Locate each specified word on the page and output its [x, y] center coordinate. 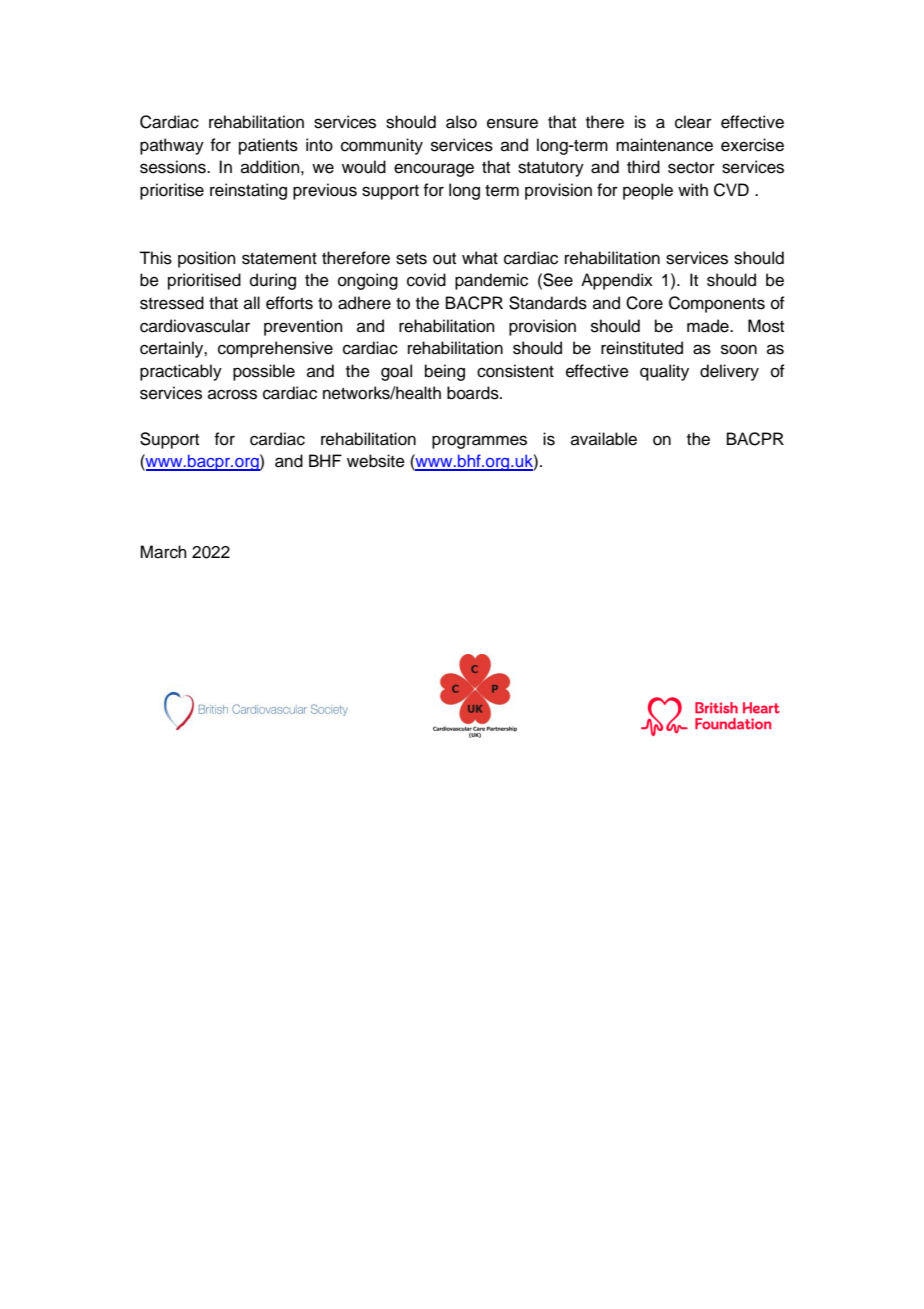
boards [474, 393]
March [163, 552]
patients [268, 146]
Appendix [617, 281]
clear [693, 122]
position [207, 259]
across [232, 394]
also [461, 122]
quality [664, 372]
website [376, 461]
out [444, 259]
